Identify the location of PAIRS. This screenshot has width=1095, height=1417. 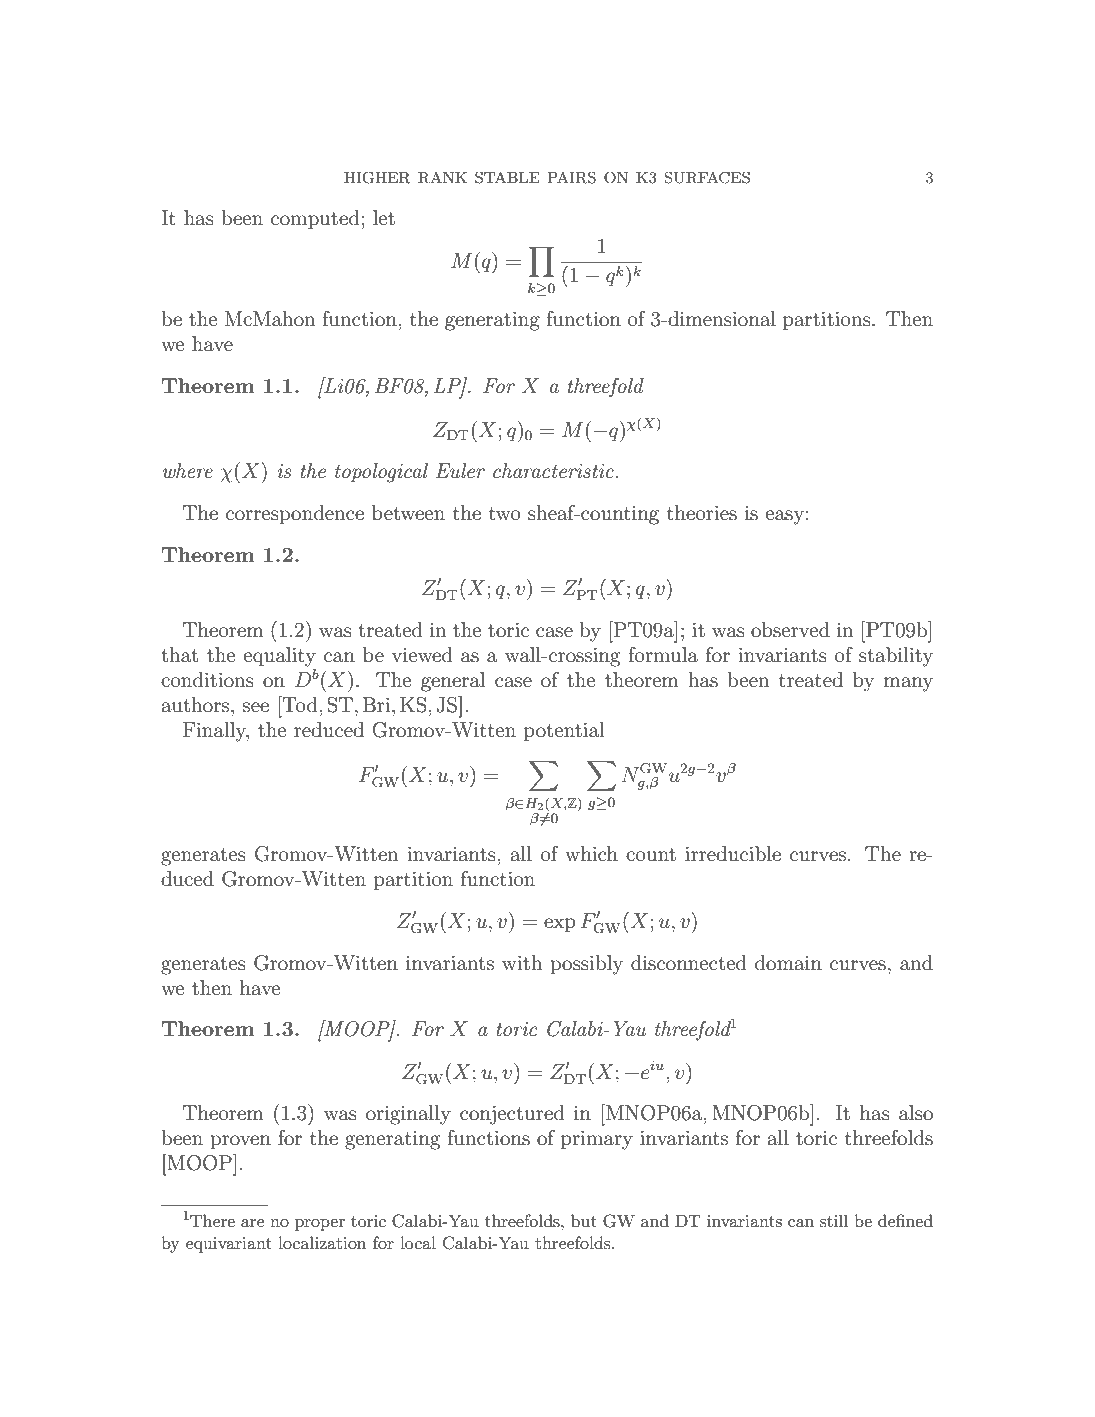
(571, 177).
